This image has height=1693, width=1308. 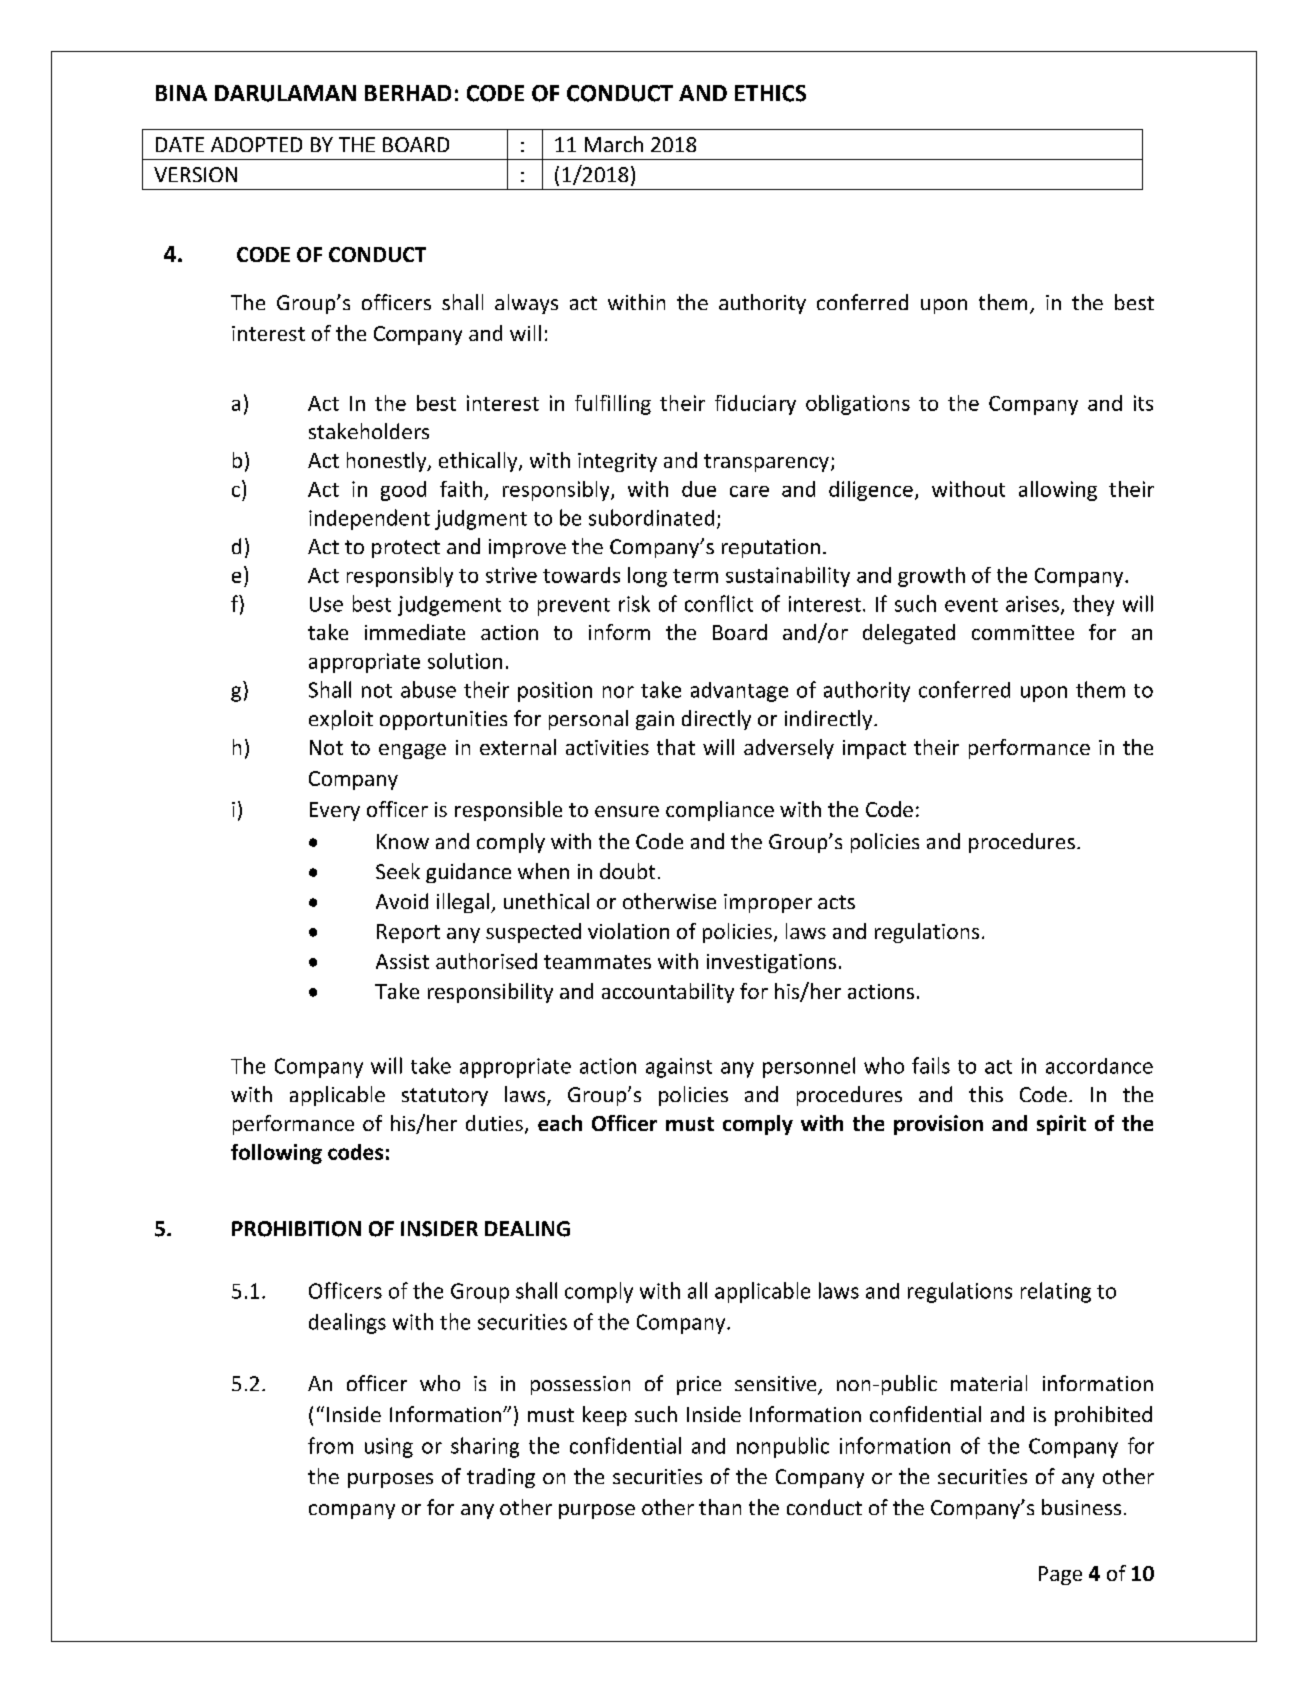 I want to click on from, so click(x=330, y=1445).
